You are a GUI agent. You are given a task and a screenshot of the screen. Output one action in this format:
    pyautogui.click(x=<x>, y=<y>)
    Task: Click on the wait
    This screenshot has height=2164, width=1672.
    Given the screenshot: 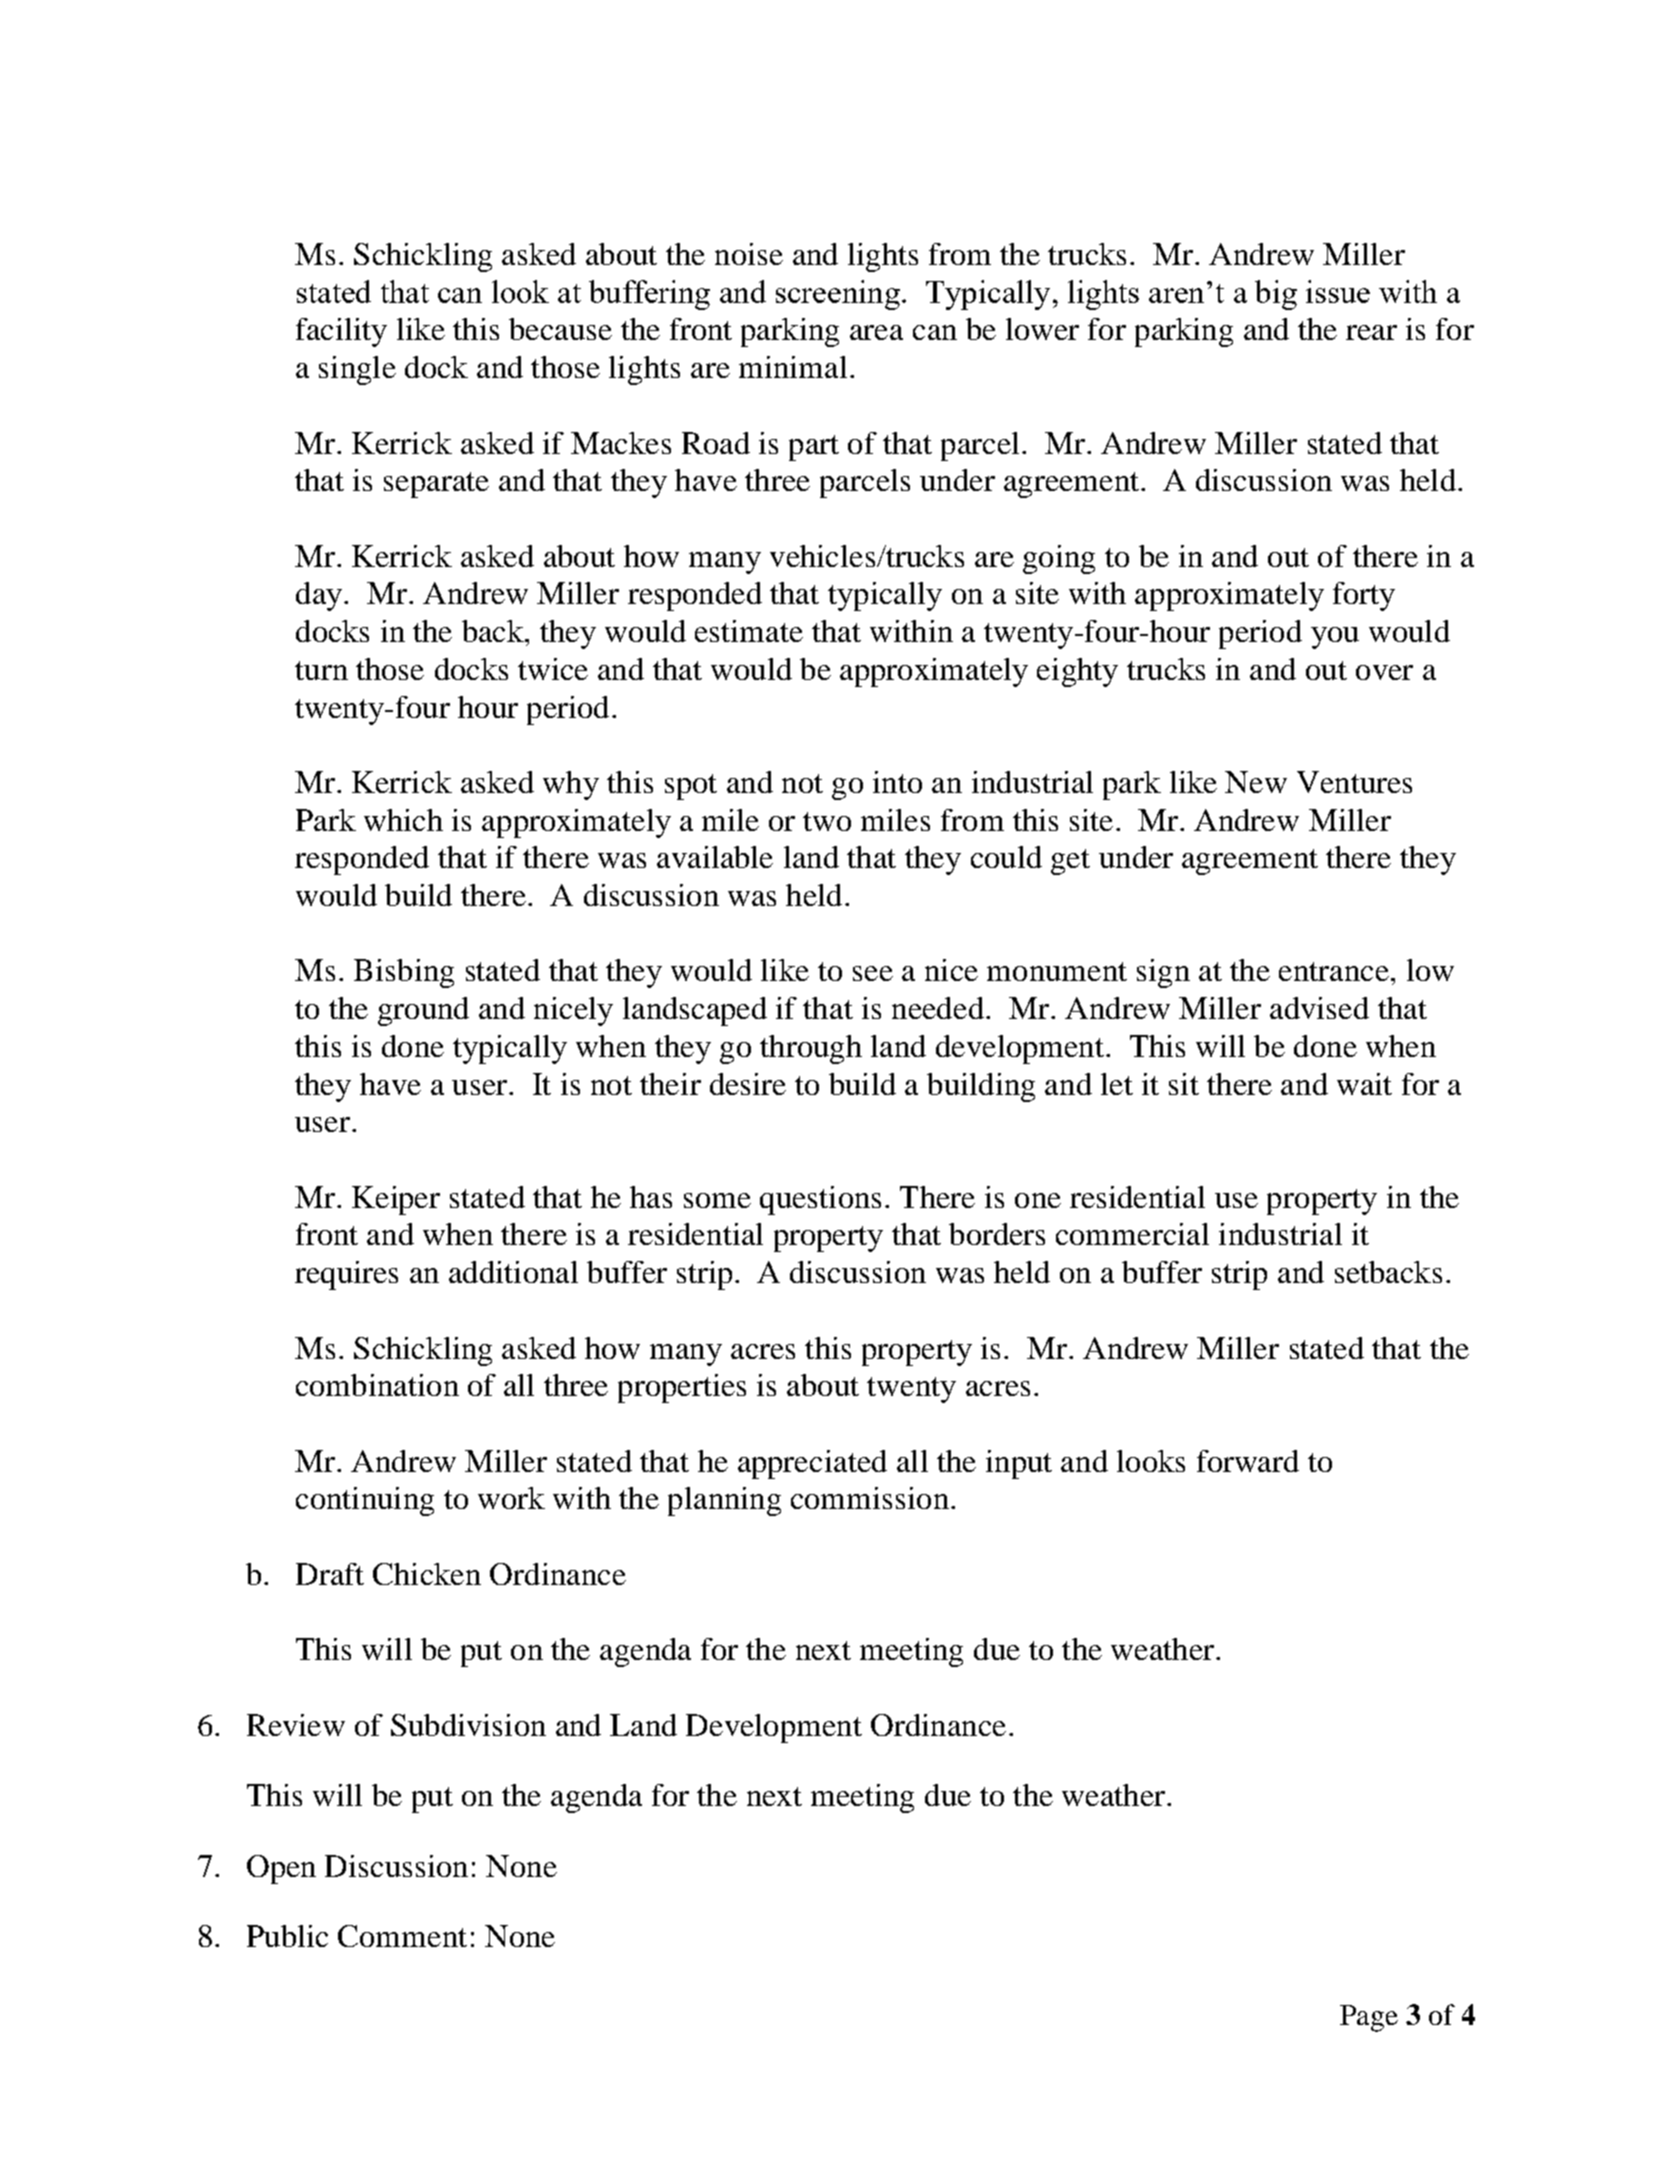 What is the action you would take?
    pyautogui.click(x=1364, y=1084)
